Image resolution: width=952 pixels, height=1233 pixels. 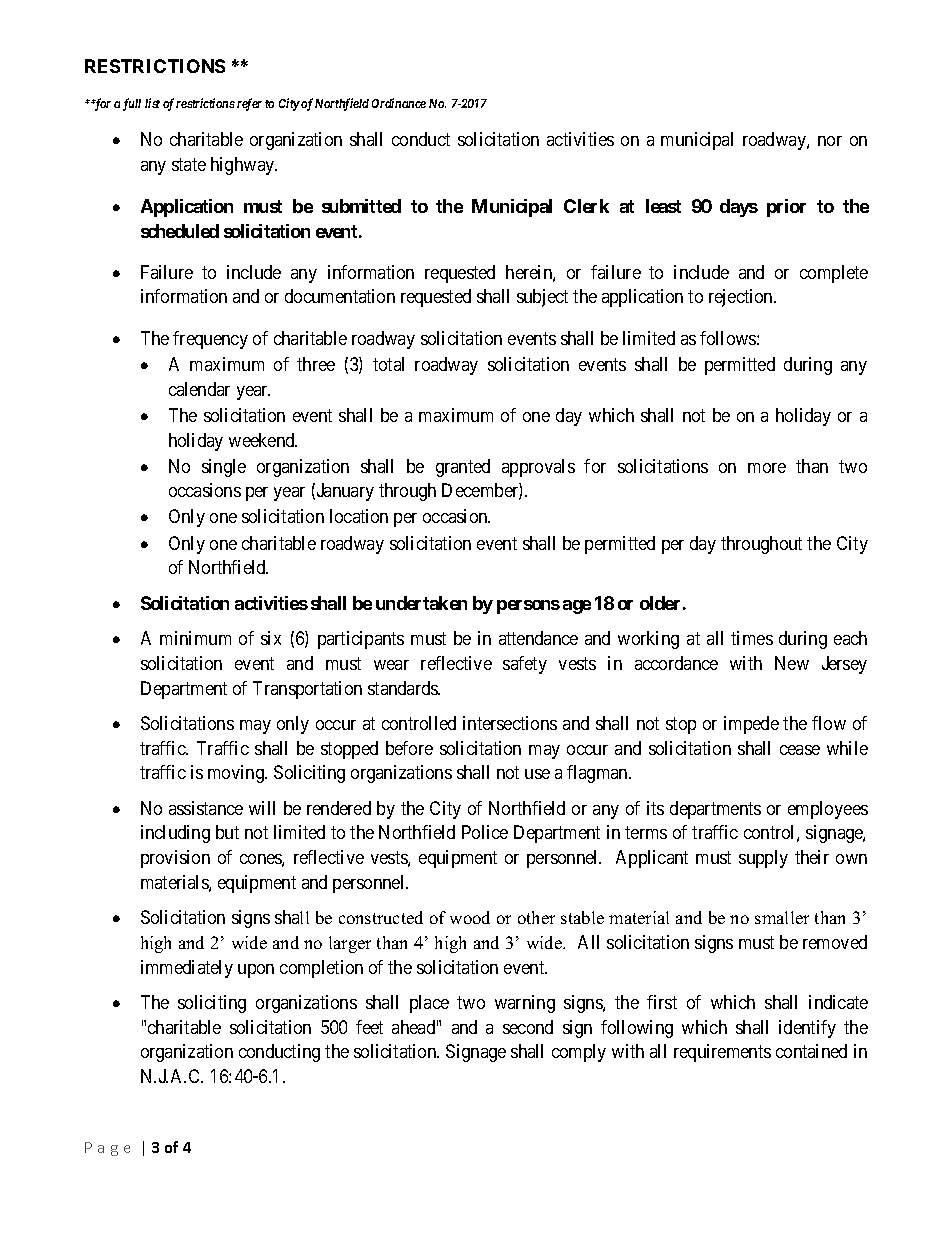 What do you see at coordinates (528, 1027) in the document?
I see `second` at bounding box center [528, 1027].
